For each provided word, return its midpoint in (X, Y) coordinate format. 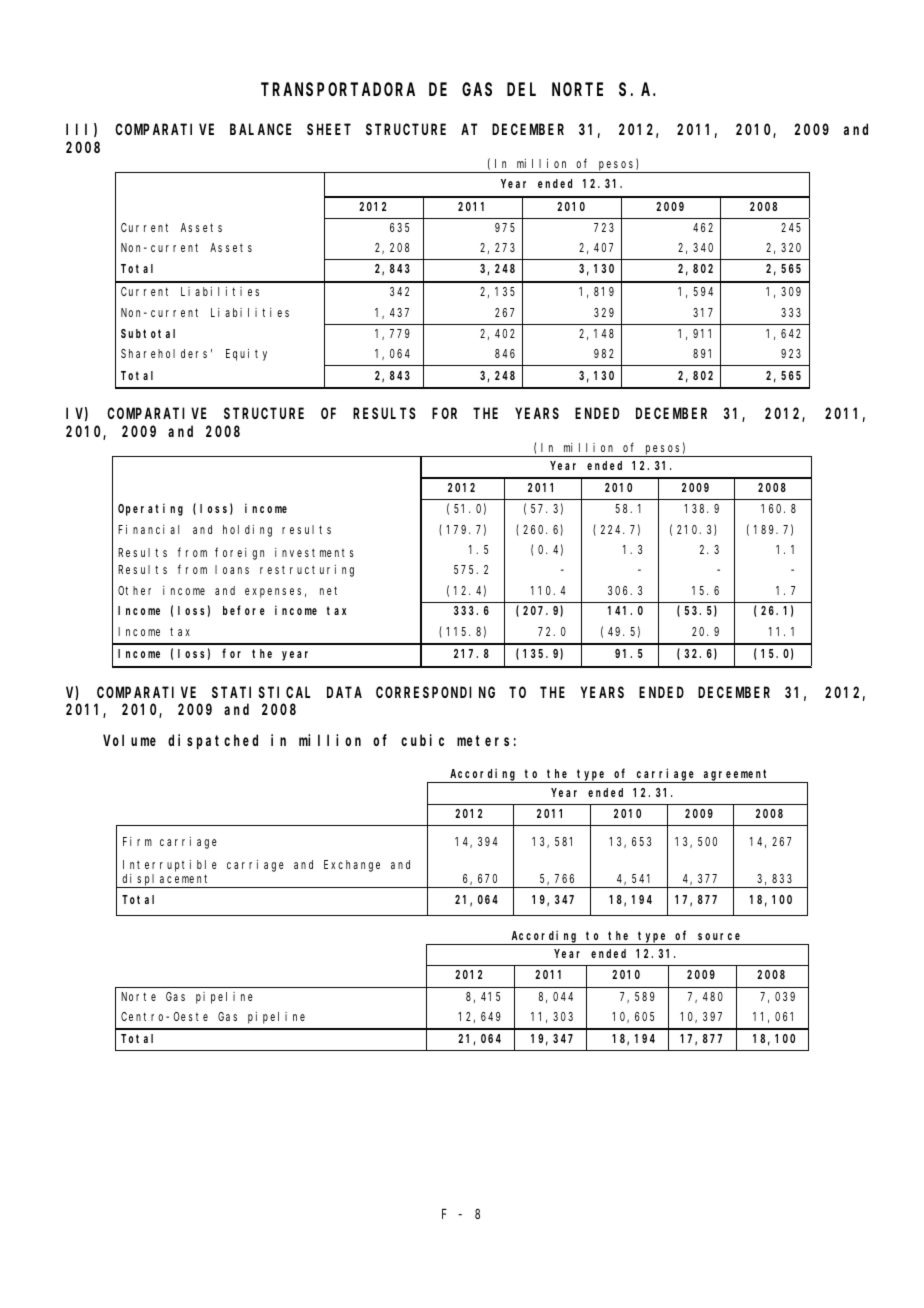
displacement (166, 881)
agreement (737, 776)
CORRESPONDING (435, 692)
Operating (150, 509)
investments (314, 552)
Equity (246, 355)
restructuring (307, 571)
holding (247, 531)
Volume (129, 740)
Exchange (352, 866)
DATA (344, 692)
